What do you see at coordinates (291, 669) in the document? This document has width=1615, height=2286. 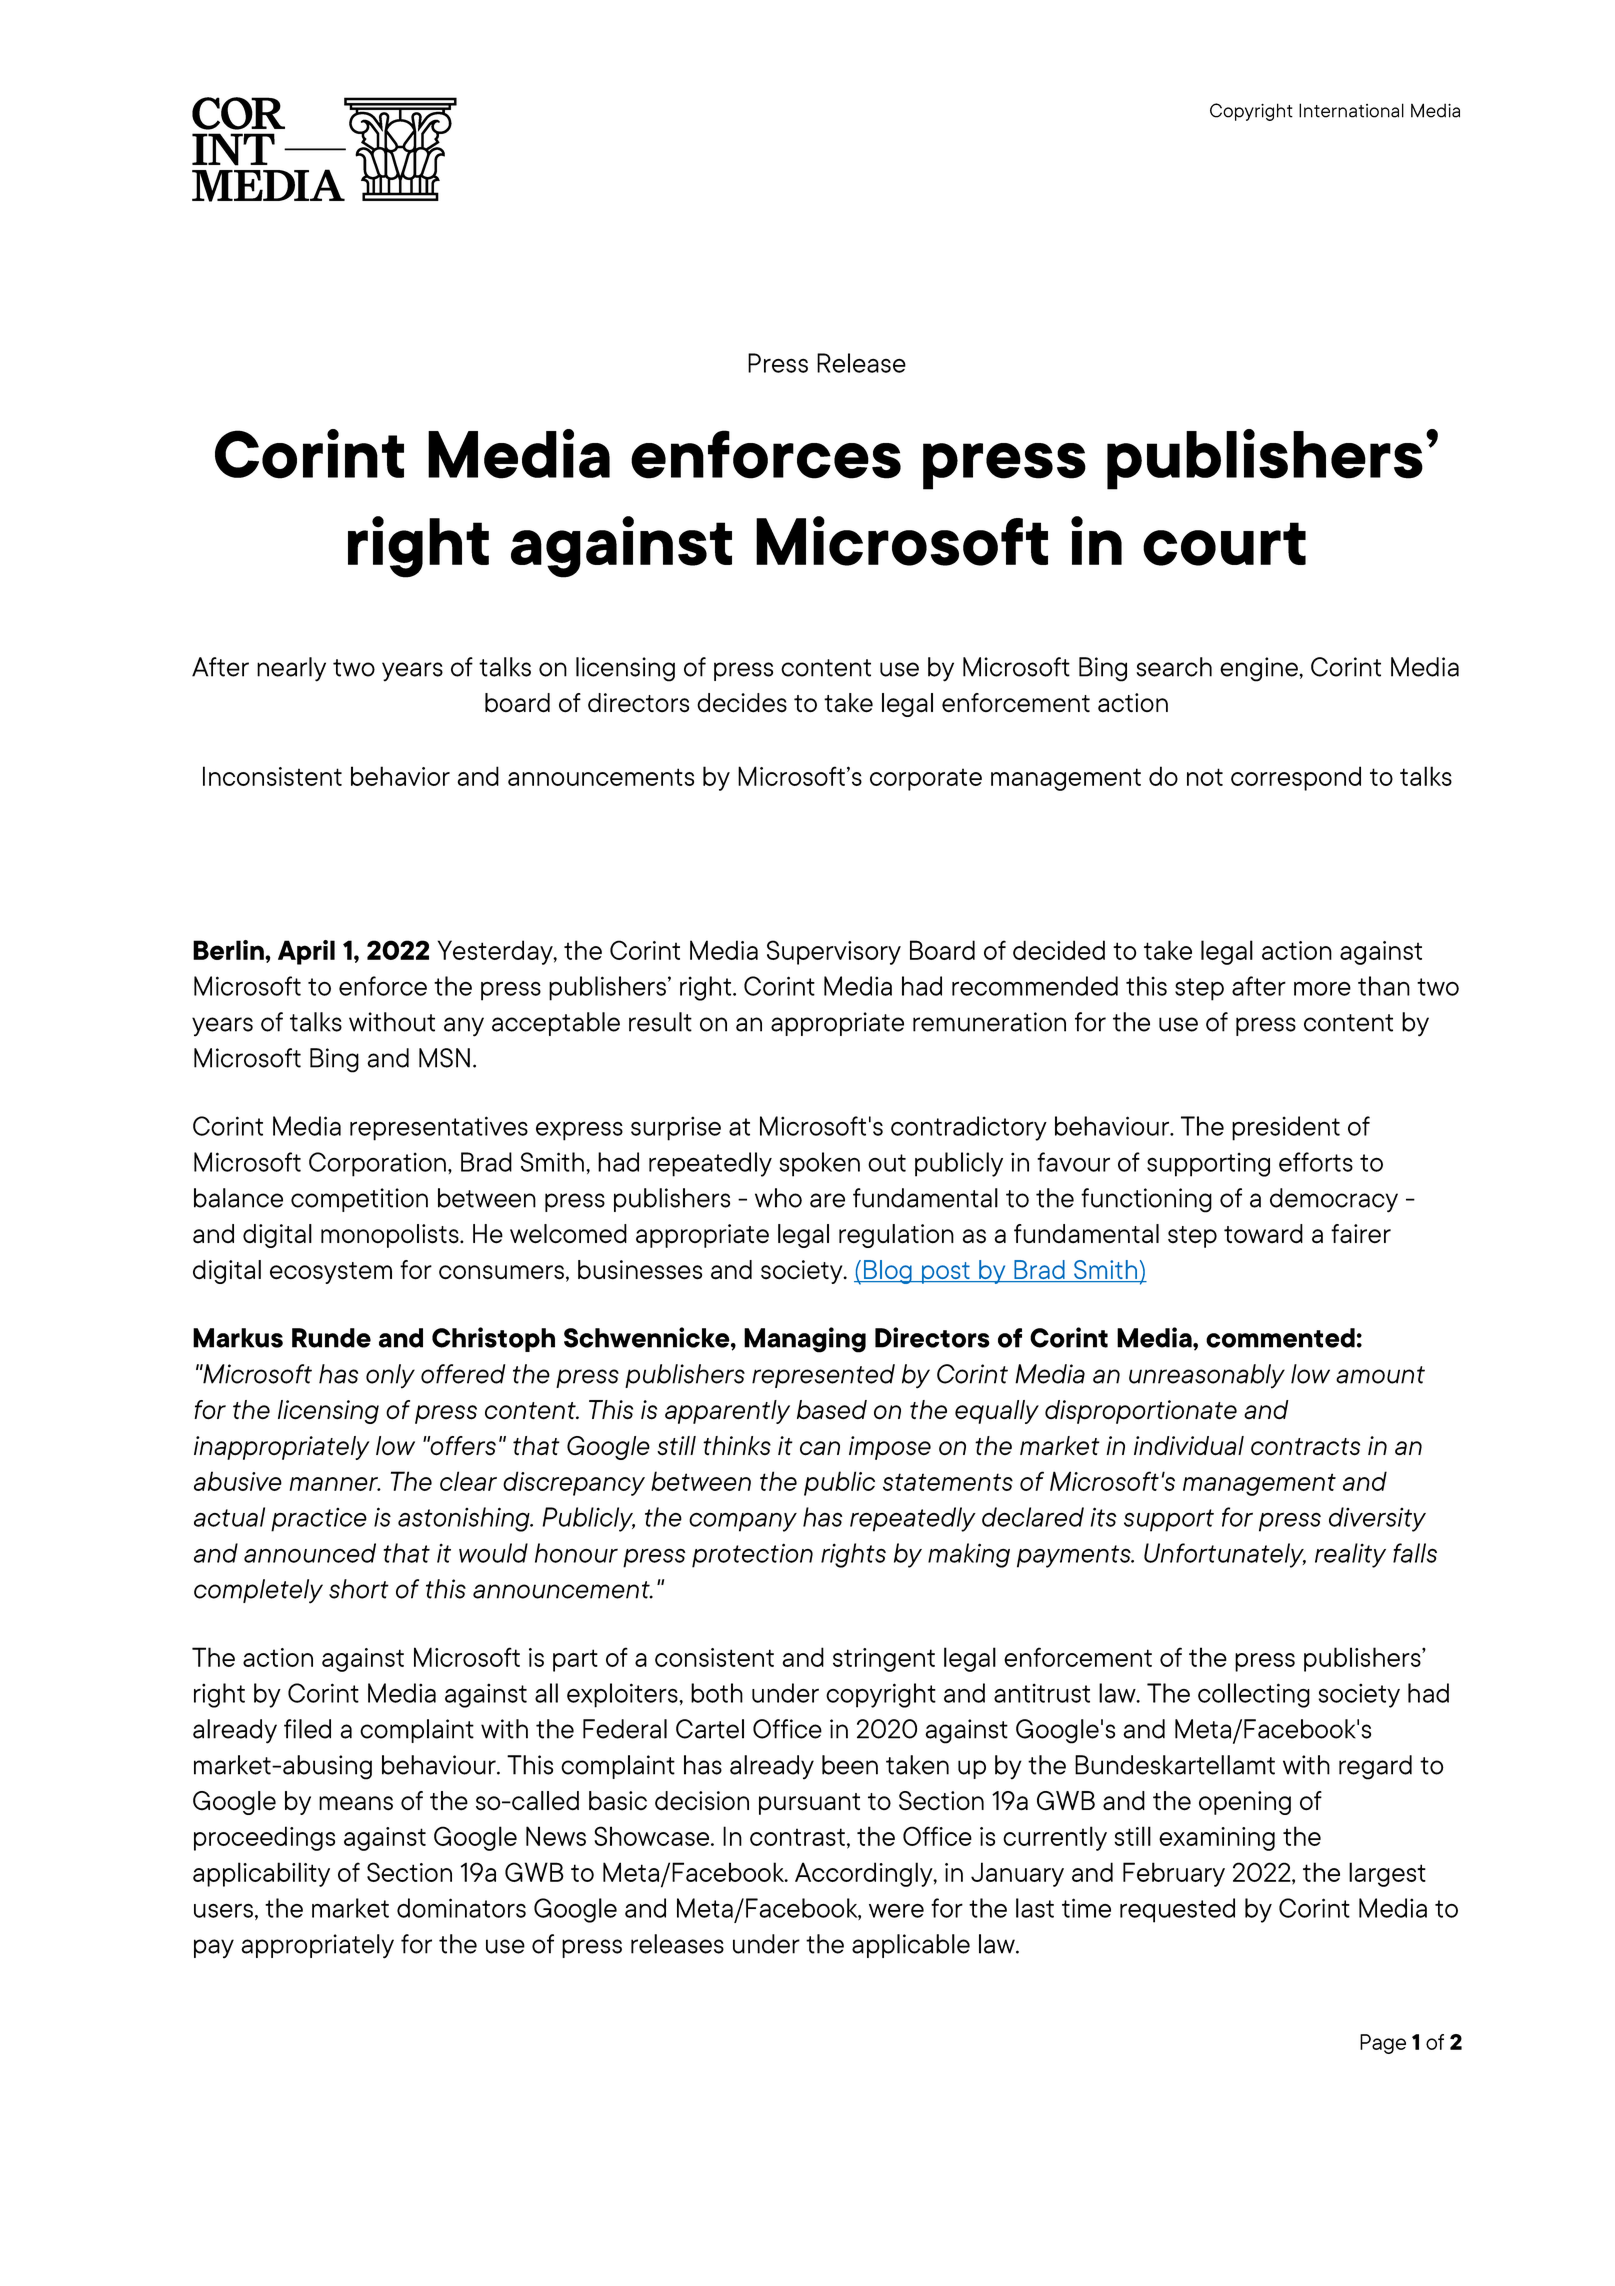 I see `nearly` at bounding box center [291, 669].
